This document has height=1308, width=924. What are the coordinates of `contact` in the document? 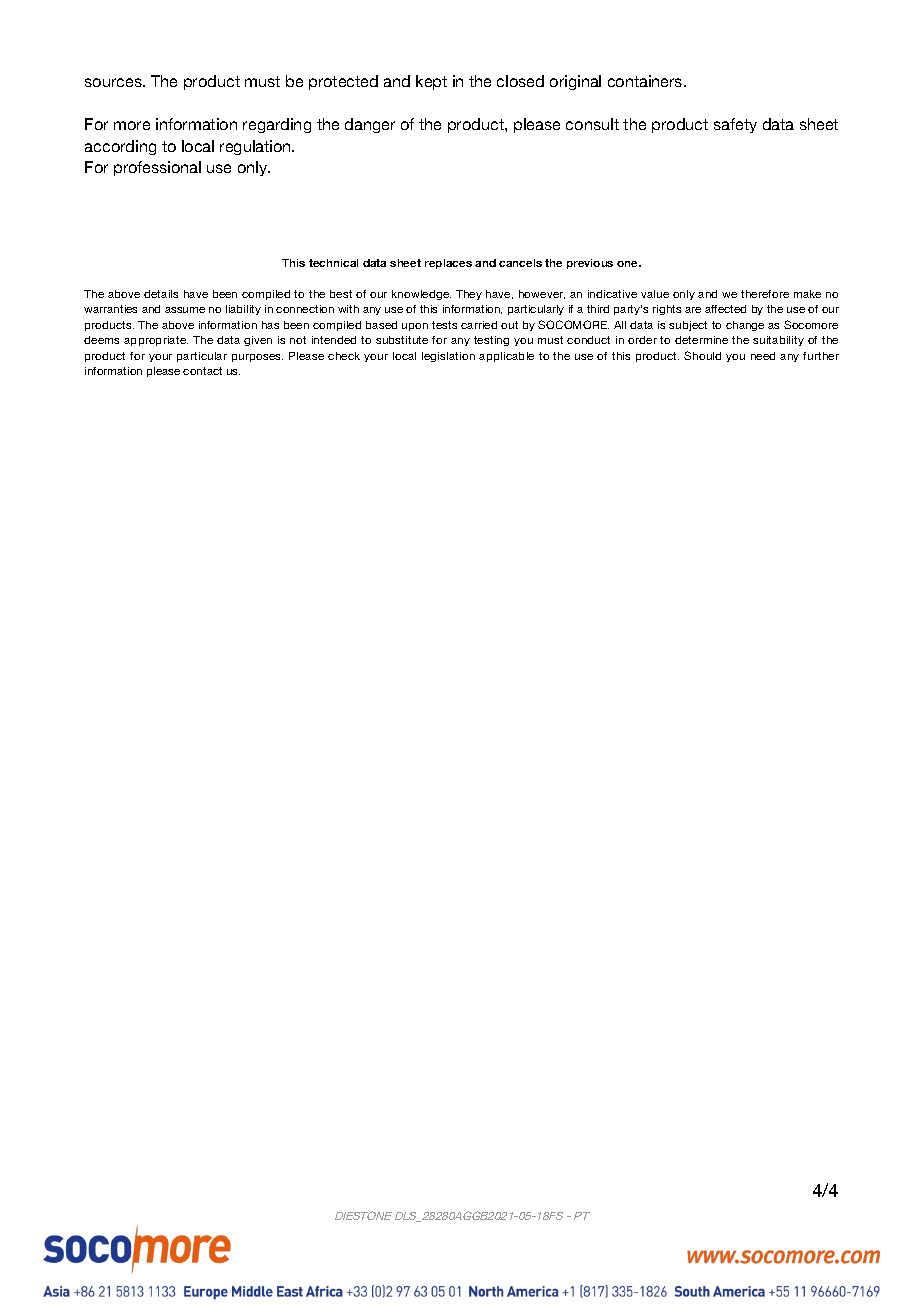 It's located at (202, 371).
